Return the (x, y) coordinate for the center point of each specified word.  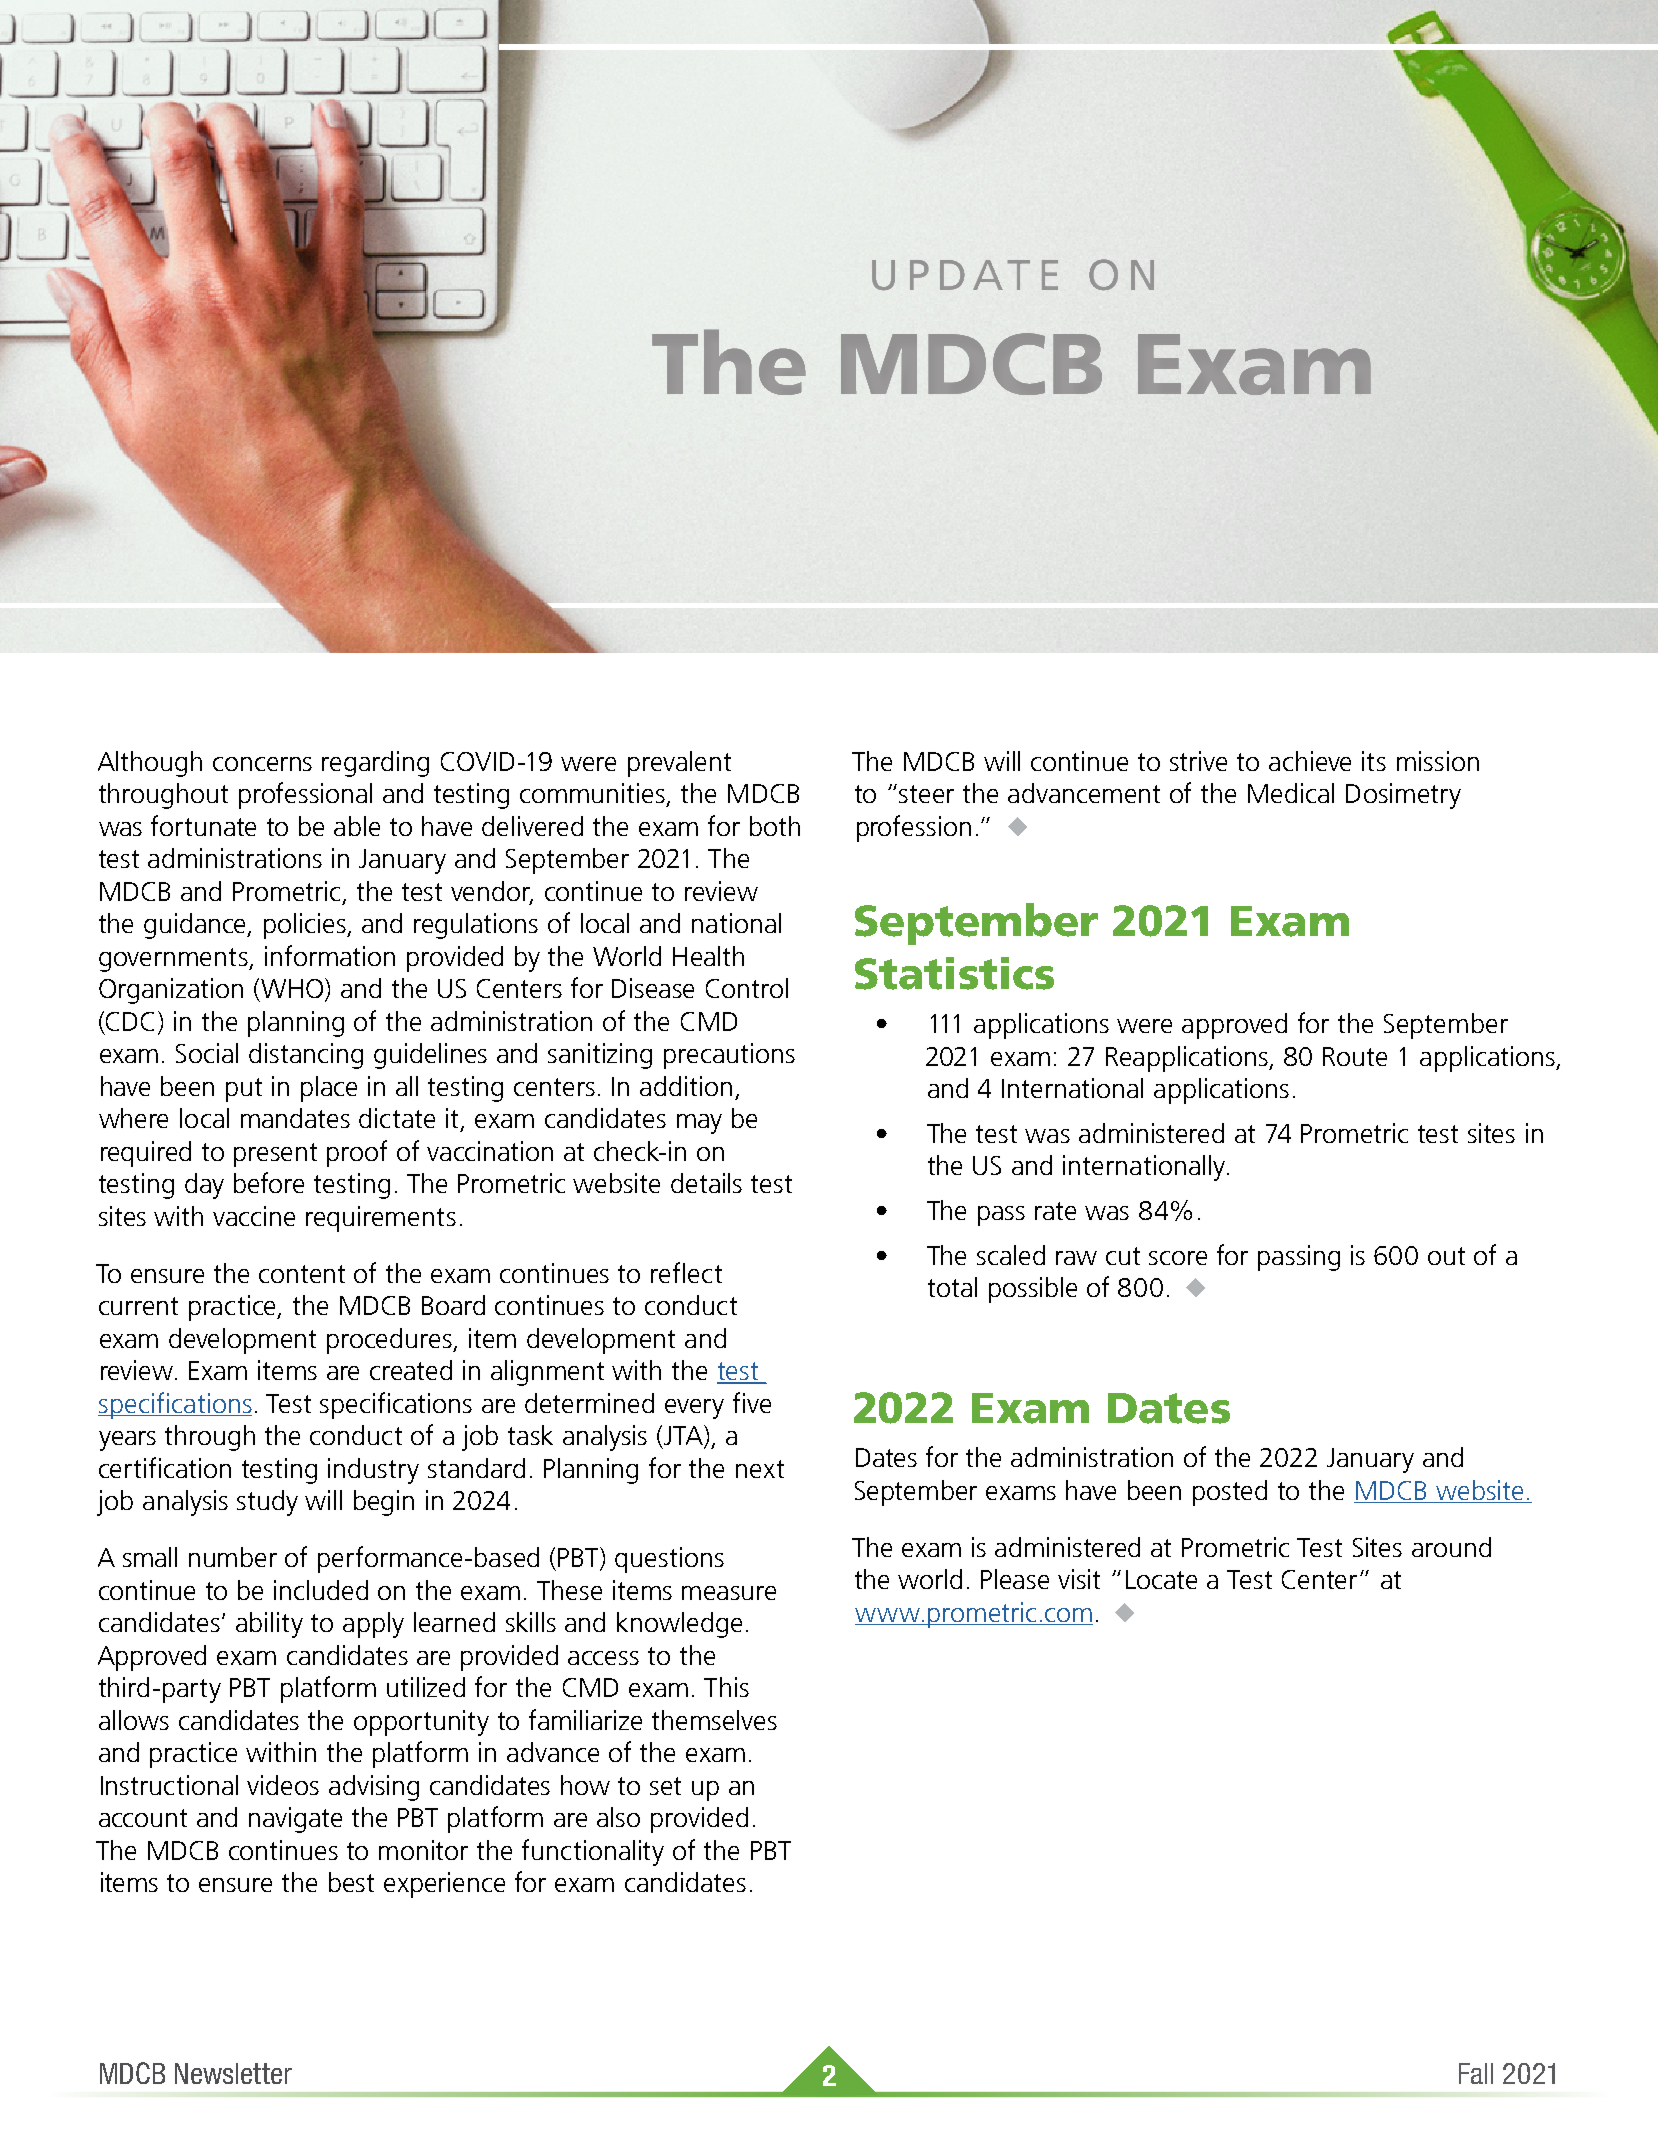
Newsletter (233, 2073)
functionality (593, 1852)
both (775, 826)
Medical (1291, 793)
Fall (1476, 2073)
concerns (262, 764)
